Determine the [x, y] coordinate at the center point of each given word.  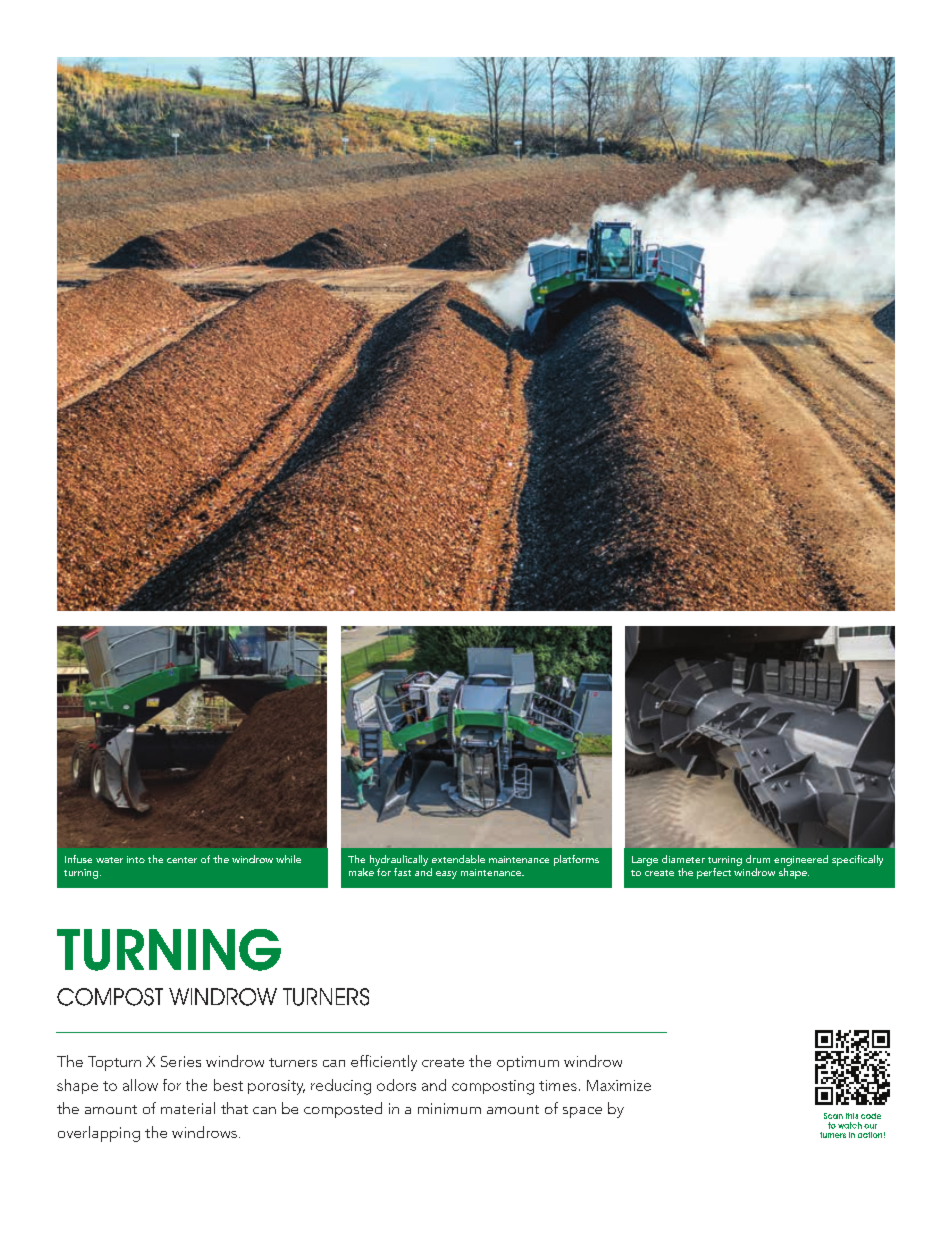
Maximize [619, 1085]
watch [850, 1125]
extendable [458, 859]
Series [181, 1061]
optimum [528, 1063]
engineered [801, 860]
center [182, 860]
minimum [449, 1108]
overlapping [99, 1134]
